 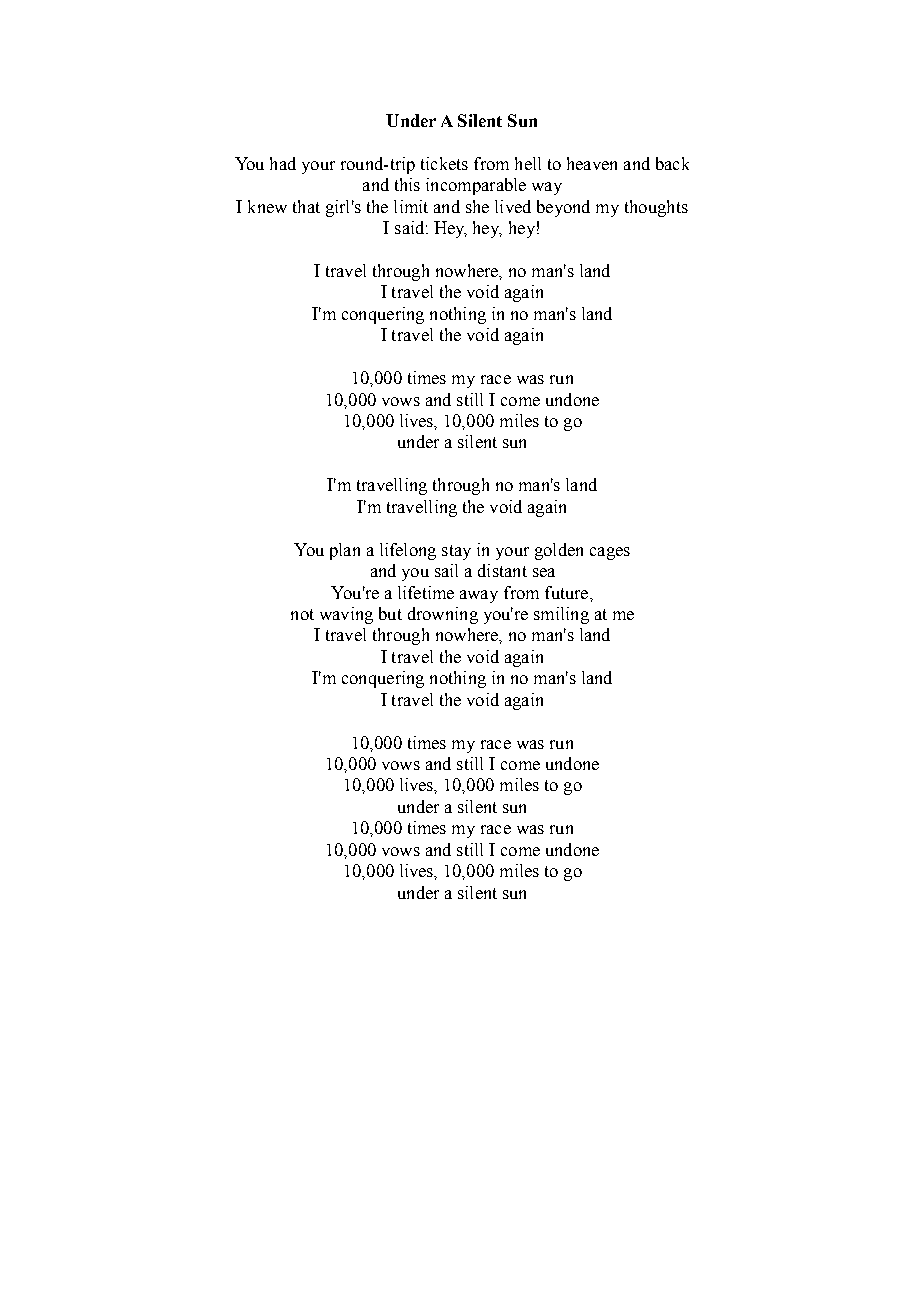 I want to click on heaven, so click(x=592, y=163).
